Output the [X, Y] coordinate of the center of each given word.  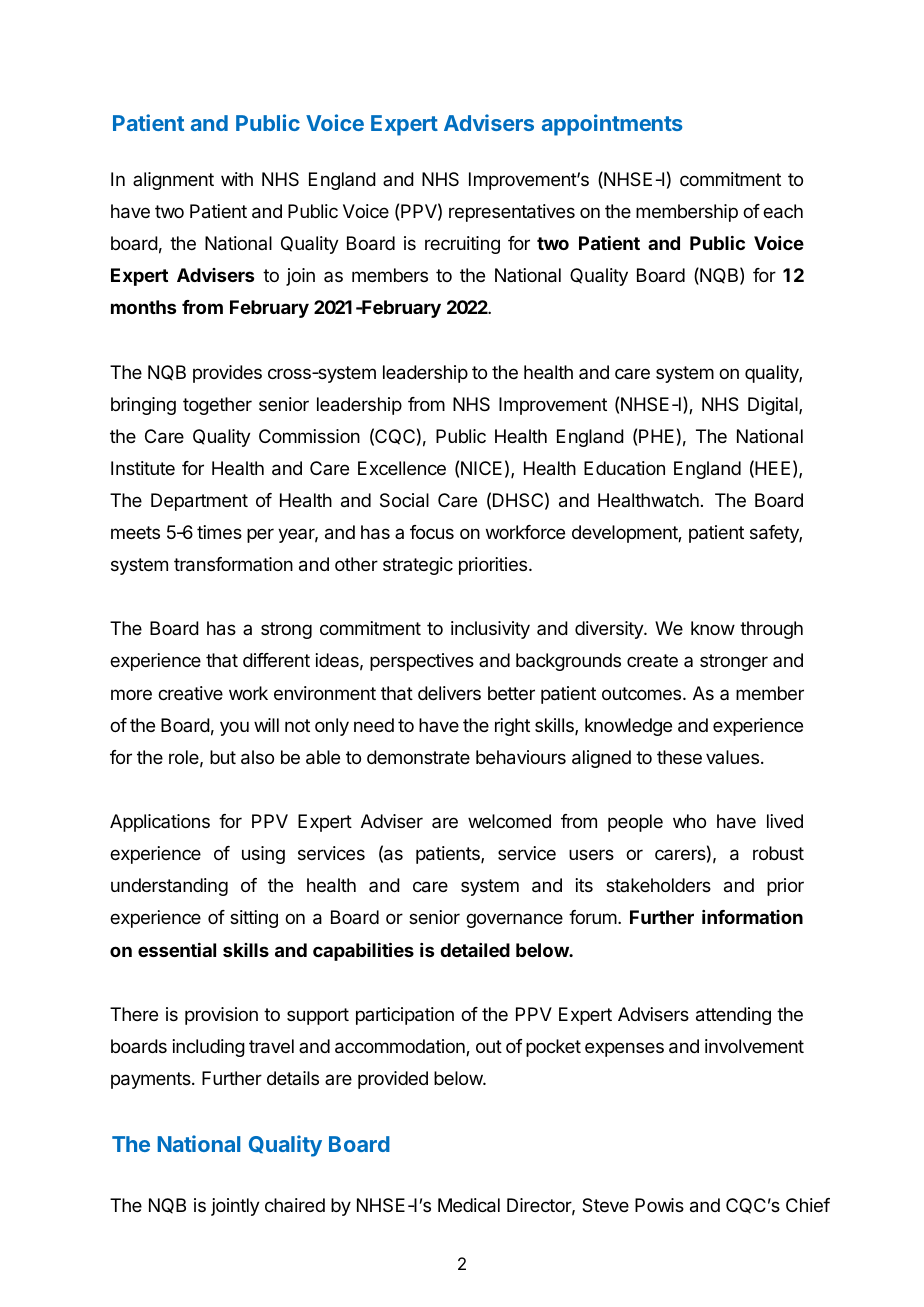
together [217, 406]
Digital [774, 406]
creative [190, 693]
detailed [475, 950]
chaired [295, 1205]
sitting [254, 919]
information [752, 917]
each [783, 211]
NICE [481, 468]
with [237, 179]
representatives [512, 213]
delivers [449, 693]
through [771, 630]
